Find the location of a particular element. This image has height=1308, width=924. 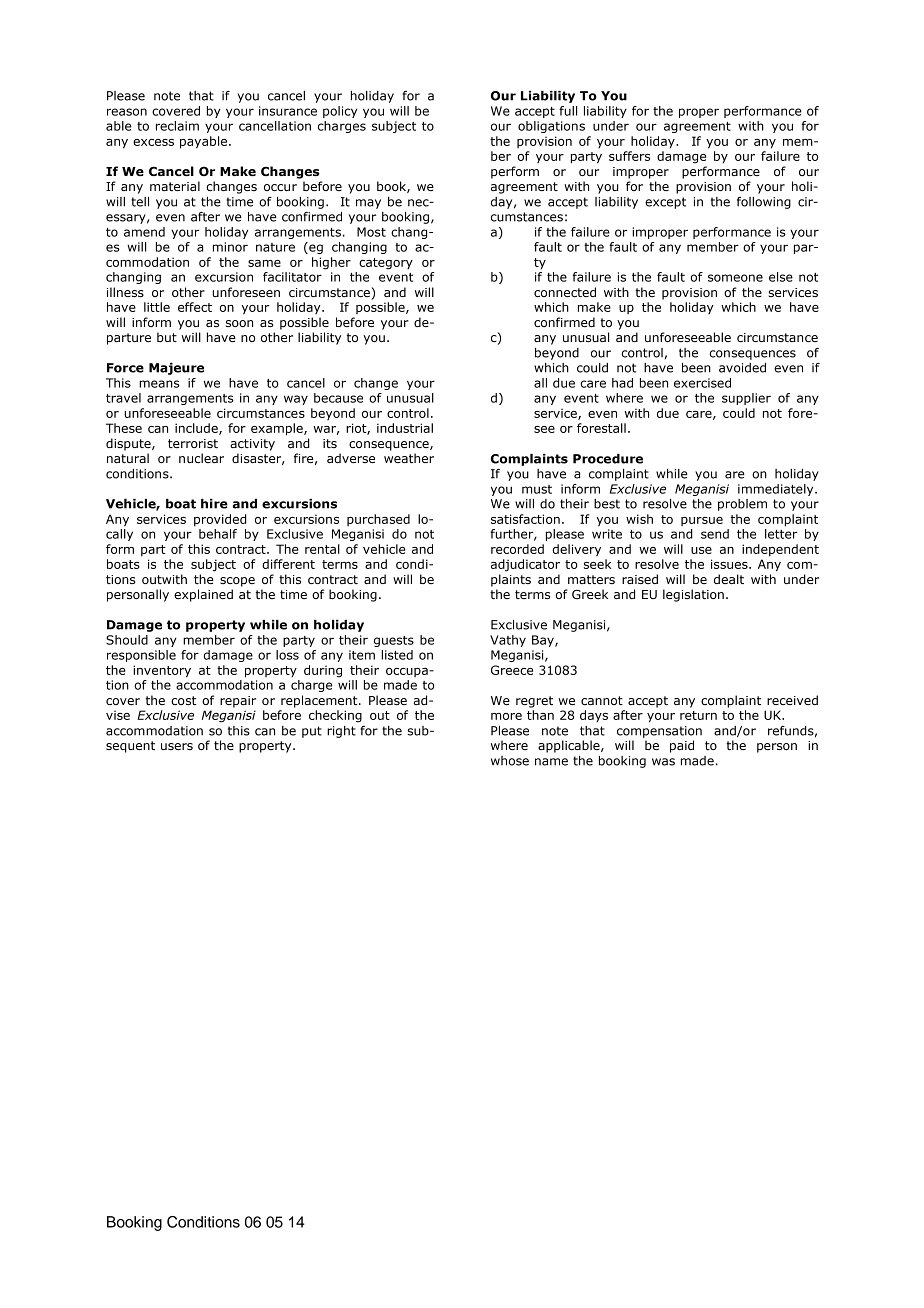

explained is located at coordinates (203, 595).
